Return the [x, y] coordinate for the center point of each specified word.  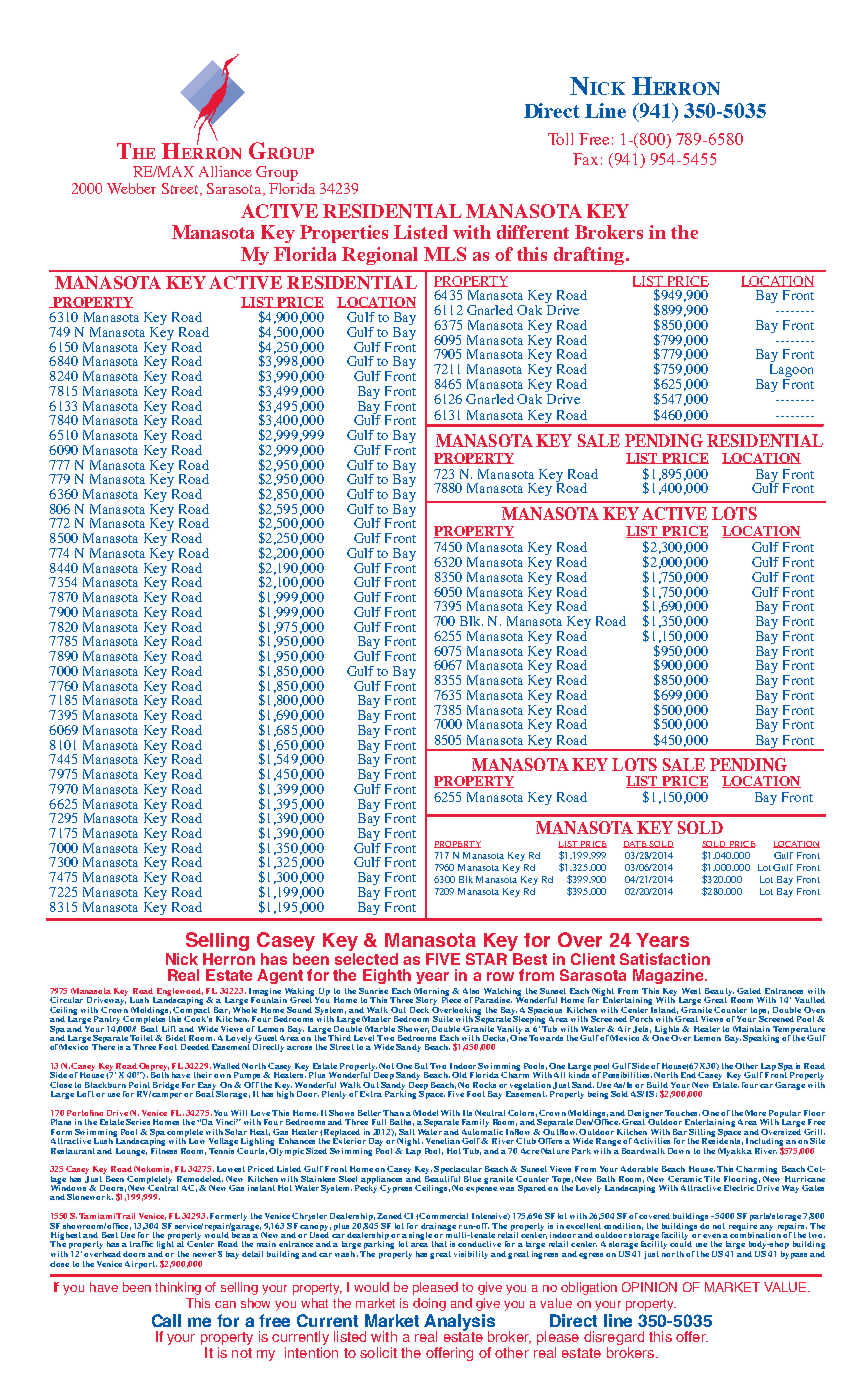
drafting [589, 256]
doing [429, 1304]
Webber [131, 188]
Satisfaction [665, 959]
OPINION [649, 1287]
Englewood [180, 993]
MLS [445, 254]
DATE [636, 844]
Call [166, 1320]
